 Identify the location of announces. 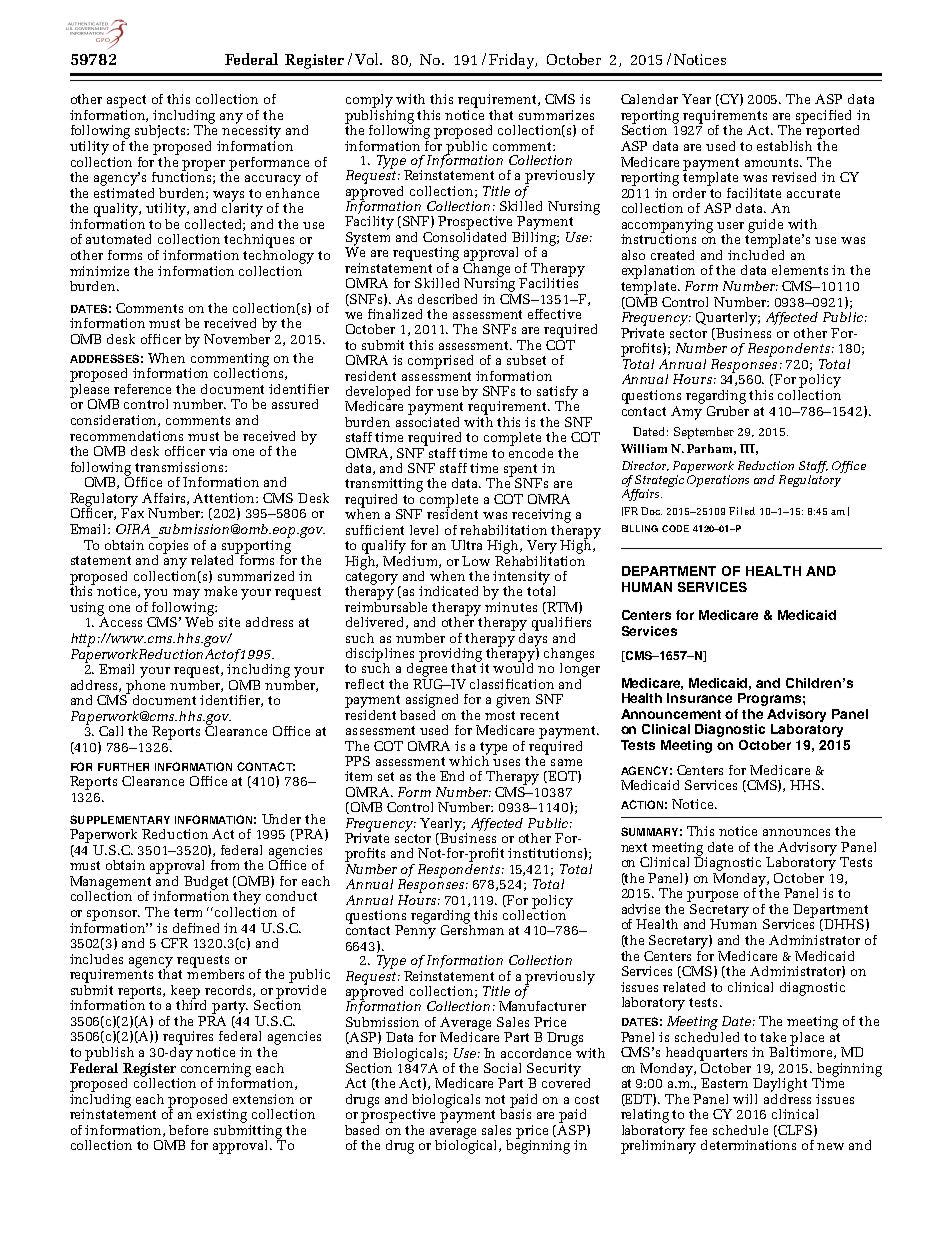
(796, 832).
